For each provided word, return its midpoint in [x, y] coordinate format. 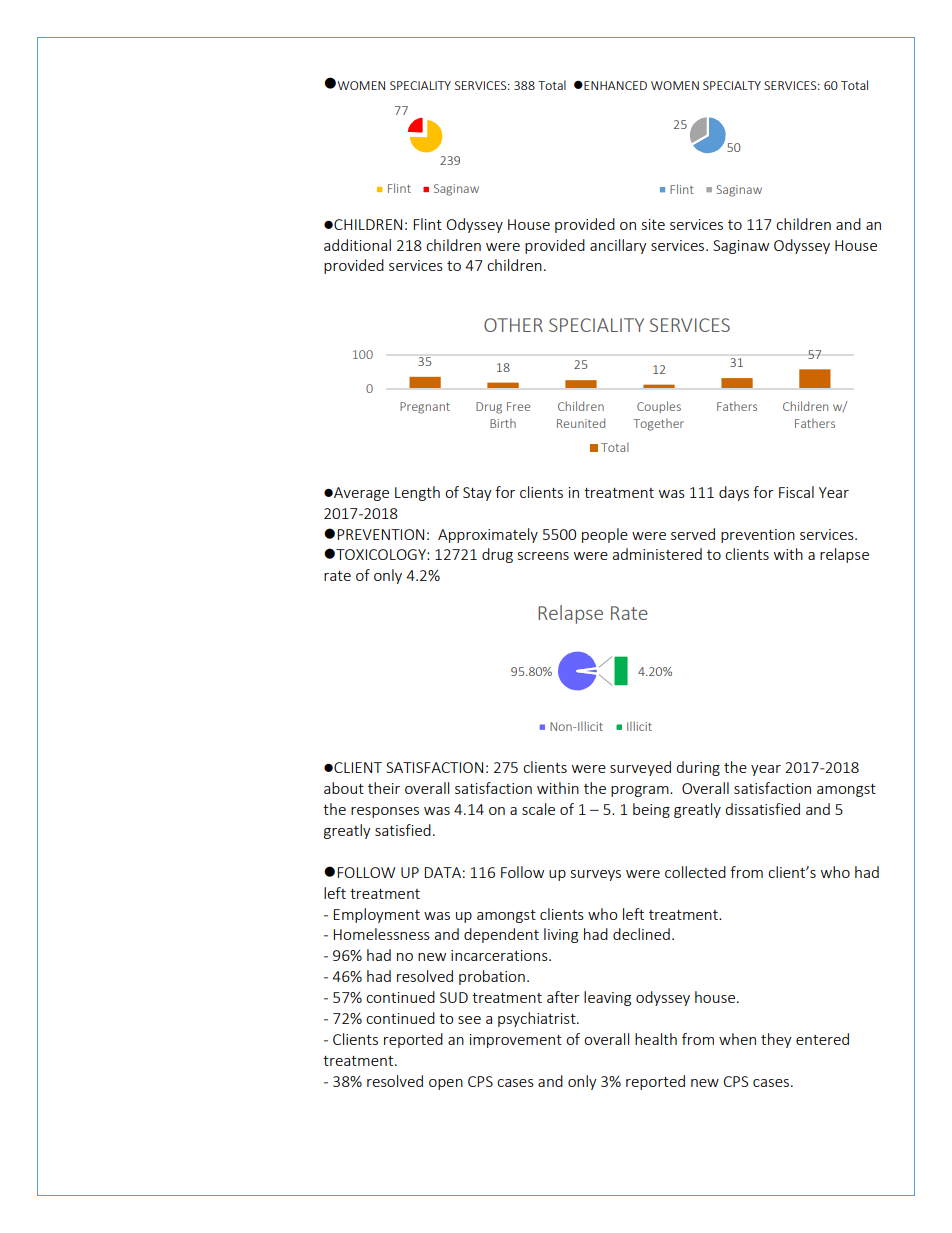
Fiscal [796, 492]
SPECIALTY [732, 85]
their [384, 788]
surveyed [640, 768]
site [653, 224]
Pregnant [425, 408]
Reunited [581, 423]
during [698, 768]
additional [357, 245]
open [446, 1084]
